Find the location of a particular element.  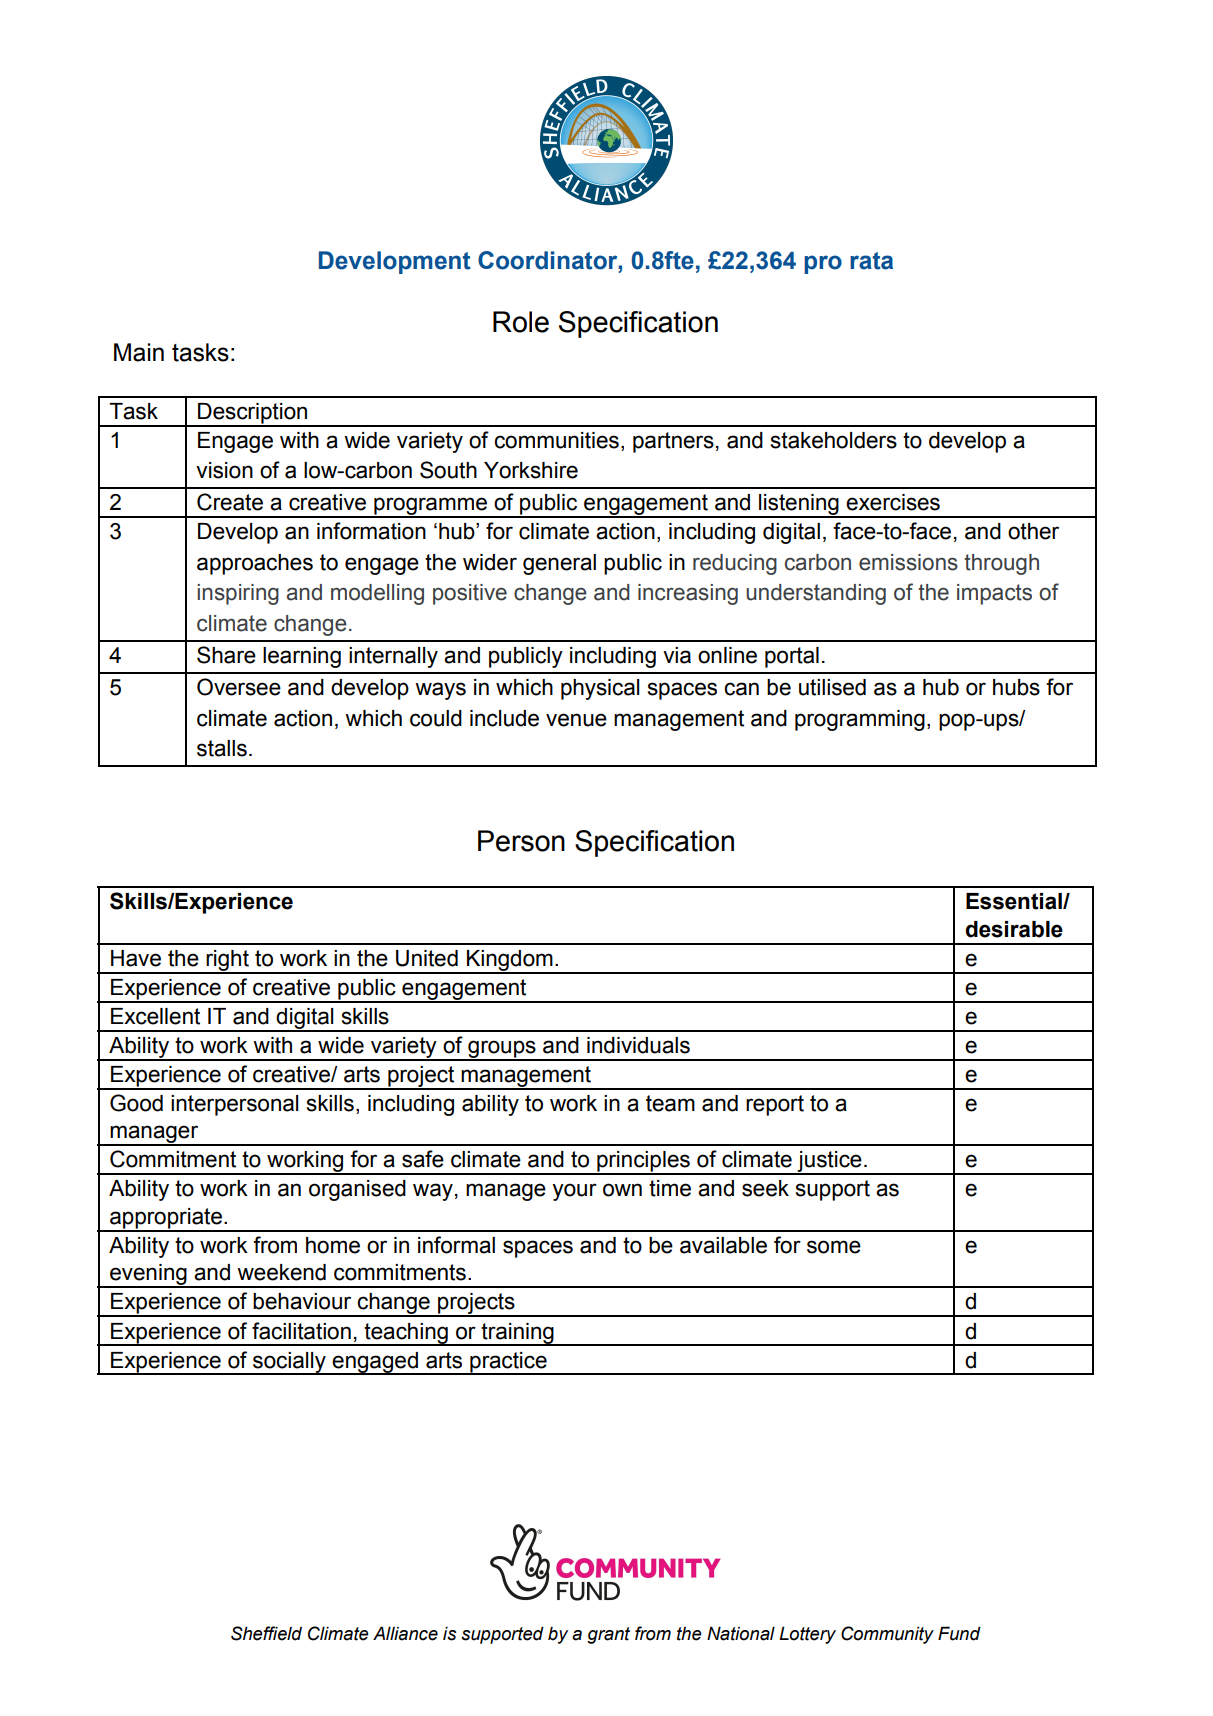

Essential is located at coordinates (1015, 901).
